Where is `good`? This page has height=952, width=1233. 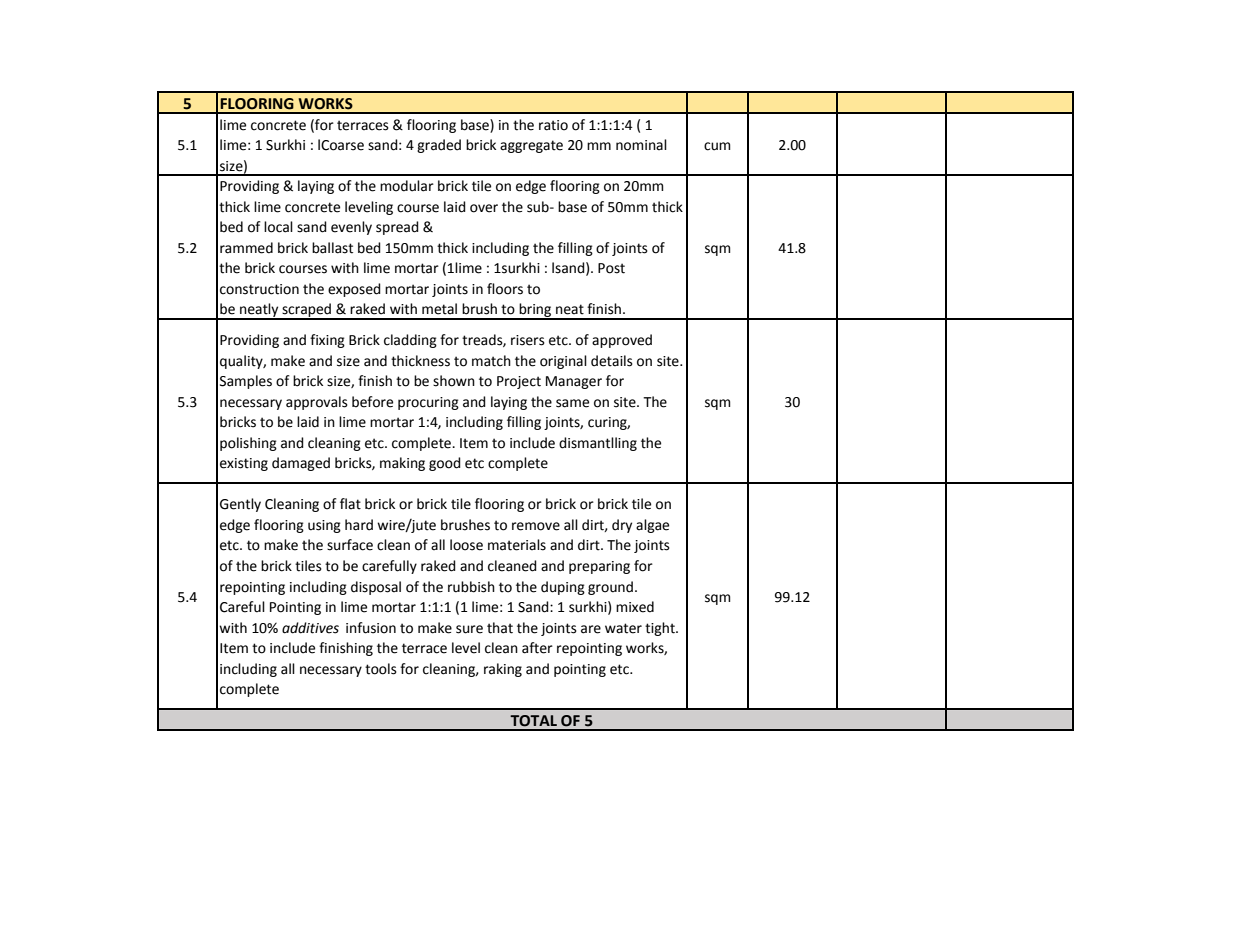
good is located at coordinates (445, 464).
